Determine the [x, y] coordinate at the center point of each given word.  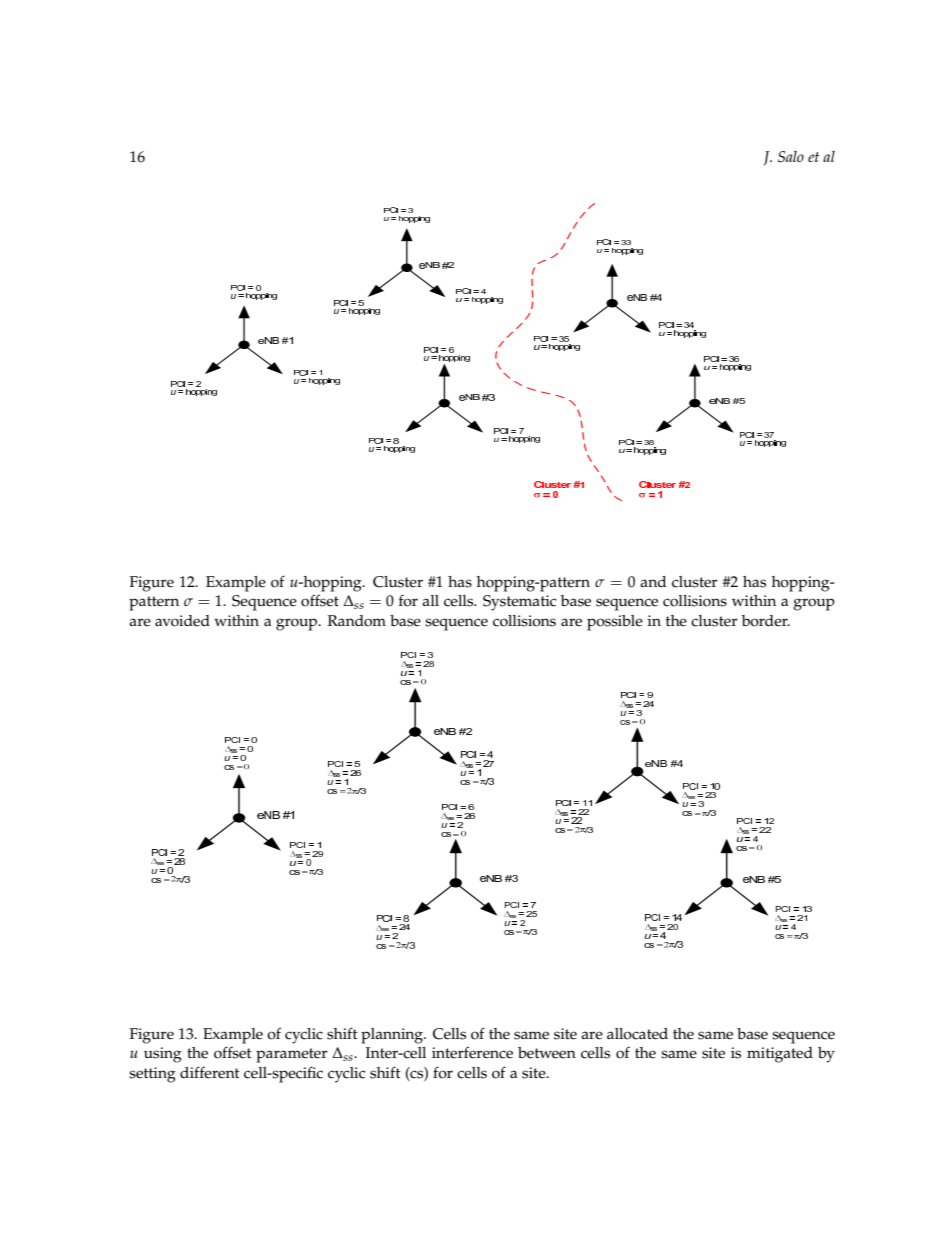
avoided [182, 621]
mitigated [780, 1055]
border [766, 621]
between [547, 1053]
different [210, 1072]
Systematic [519, 603]
